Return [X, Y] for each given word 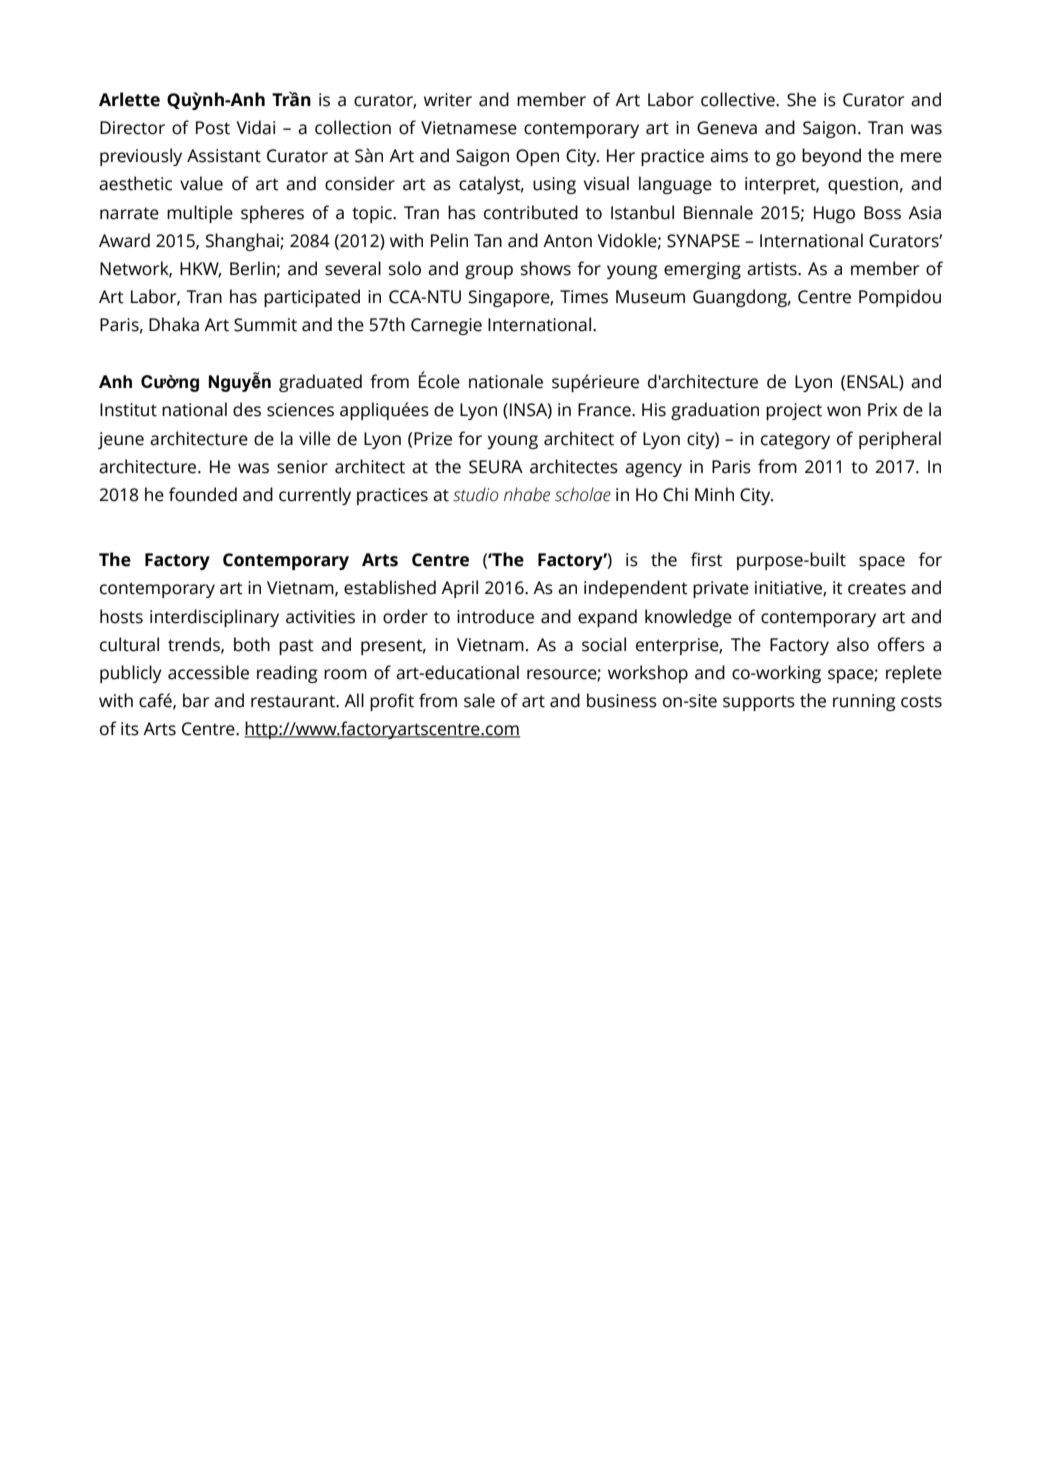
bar [196, 700]
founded [203, 494]
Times [584, 297]
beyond [831, 157]
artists [773, 269]
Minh [714, 494]
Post [213, 128]
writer [448, 100]
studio [476, 494]
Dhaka [174, 324]
